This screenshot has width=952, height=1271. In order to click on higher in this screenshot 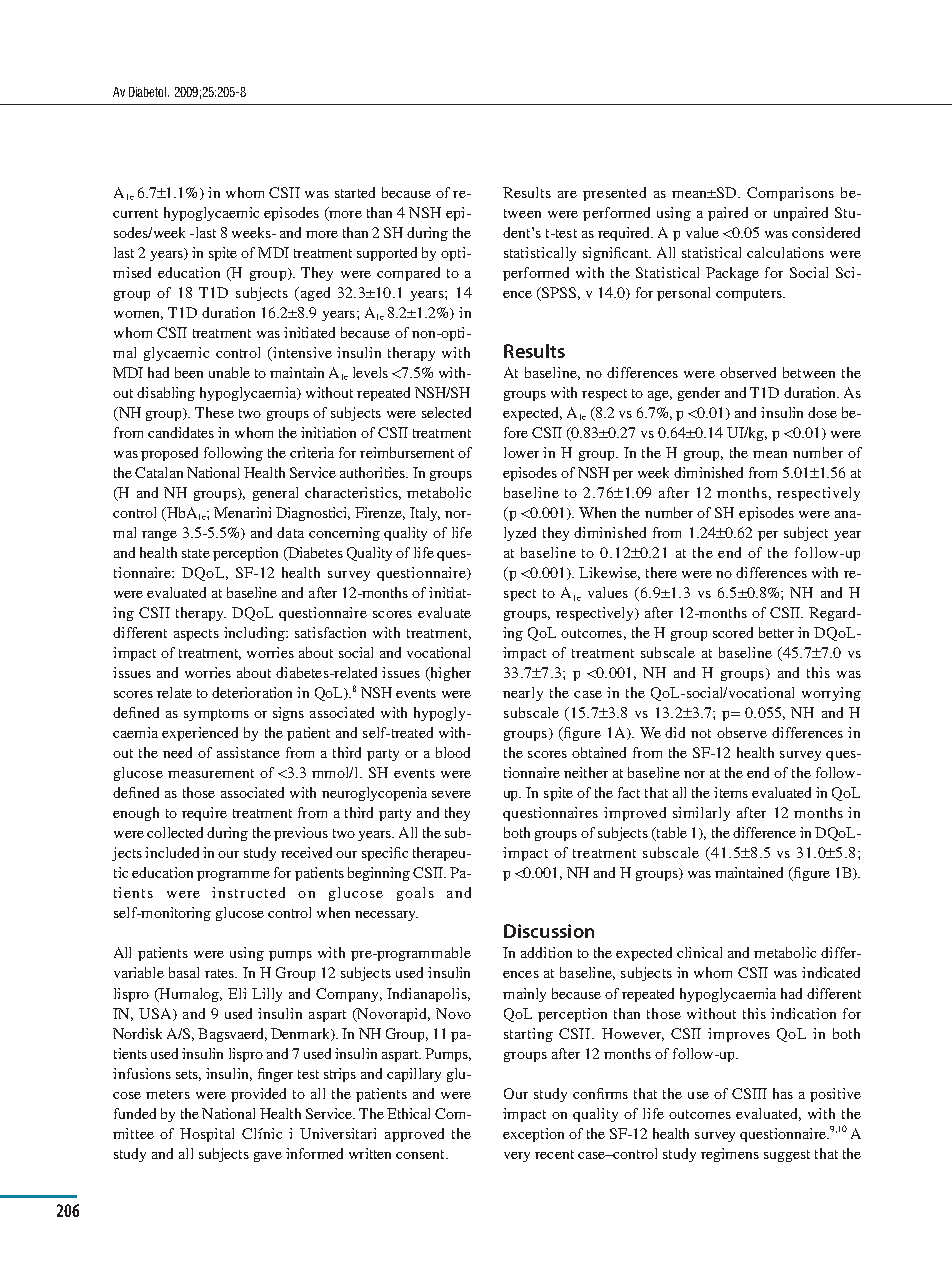, I will do `click(449, 674)`.
